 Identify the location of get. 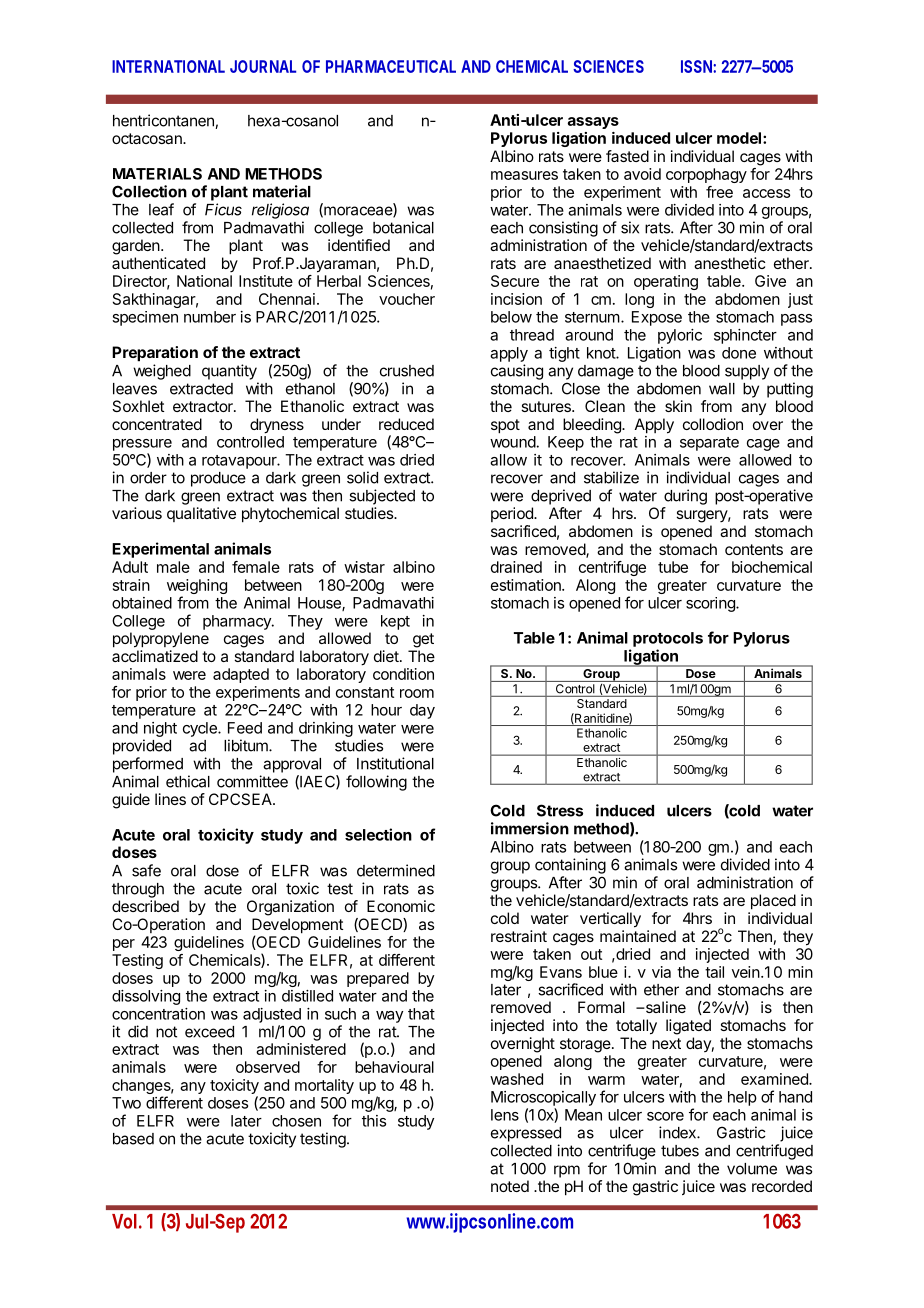
(423, 640).
